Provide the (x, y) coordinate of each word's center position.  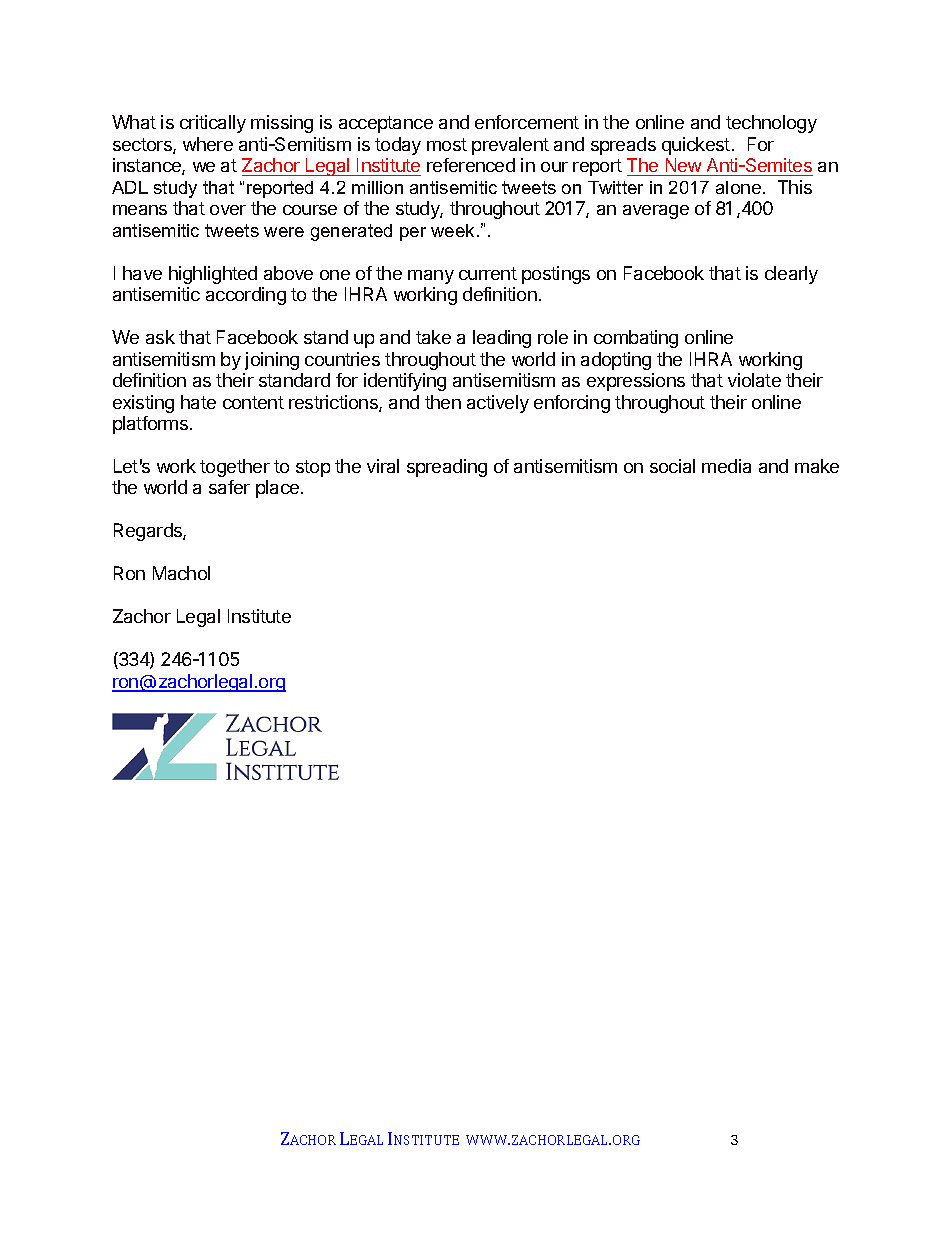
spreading (447, 468)
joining (272, 361)
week (452, 230)
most (447, 144)
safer (229, 487)
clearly (791, 275)
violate (754, 380)
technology (771, 124)
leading (502, 339)
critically (213, 124)
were (284, 232)
